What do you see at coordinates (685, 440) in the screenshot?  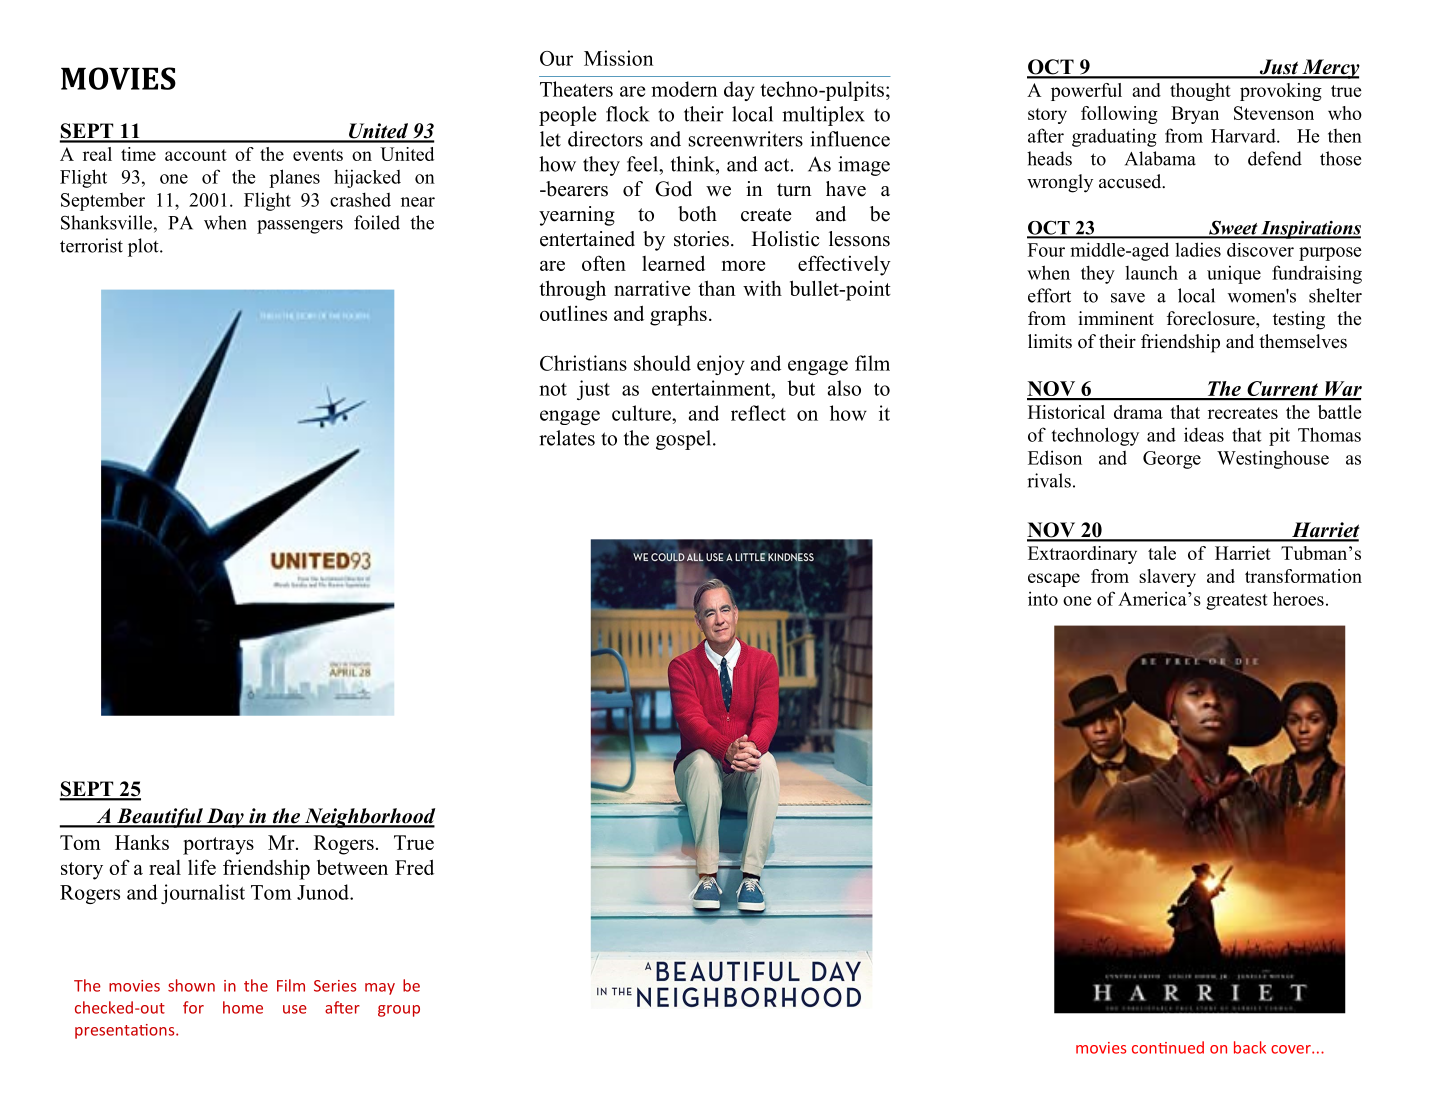 I see `gospel` at bounding box center [685, 440].
